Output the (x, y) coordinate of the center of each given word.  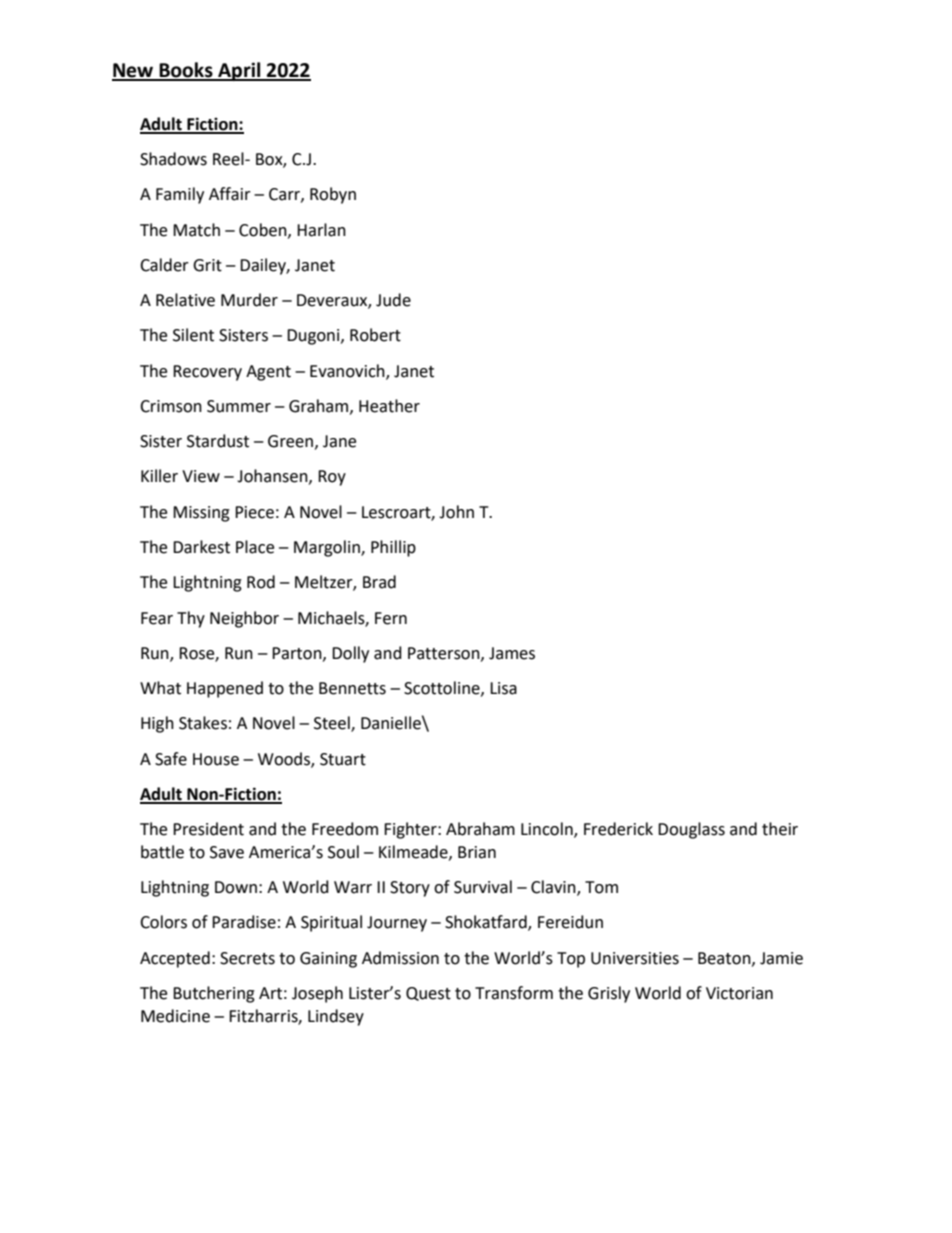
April (239, 71)
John (456, 512)
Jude (393, 300)
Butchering (214, 994)
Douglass (691, 830)
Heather (389, 406)
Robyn (333, 195)
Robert (375, 335)
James (512, 653)
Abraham (480, 829)
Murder (249, 300)
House (216, 759)
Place (255, 547)
